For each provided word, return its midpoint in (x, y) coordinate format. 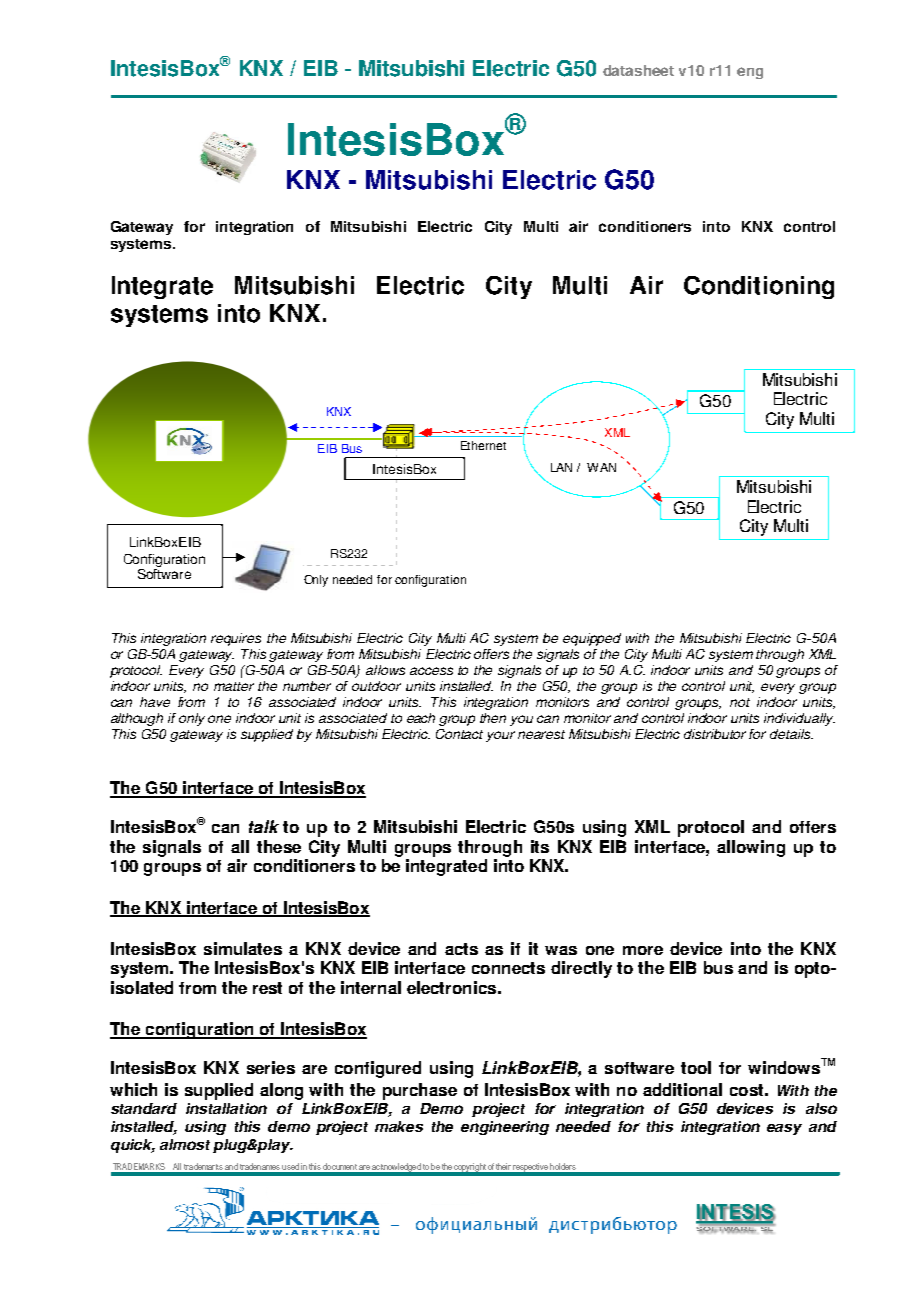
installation (226, 1108)
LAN (561, 467)
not (740, 702)
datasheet (638, 70)
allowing (751, 848)
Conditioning (759, 287)
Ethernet (483, 445)
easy (784, 1129)
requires (236, 639)
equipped (592, 639)
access (431, 671)
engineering (505, 1128)
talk (264, 826)
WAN (601, 467)
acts (461, 949)
